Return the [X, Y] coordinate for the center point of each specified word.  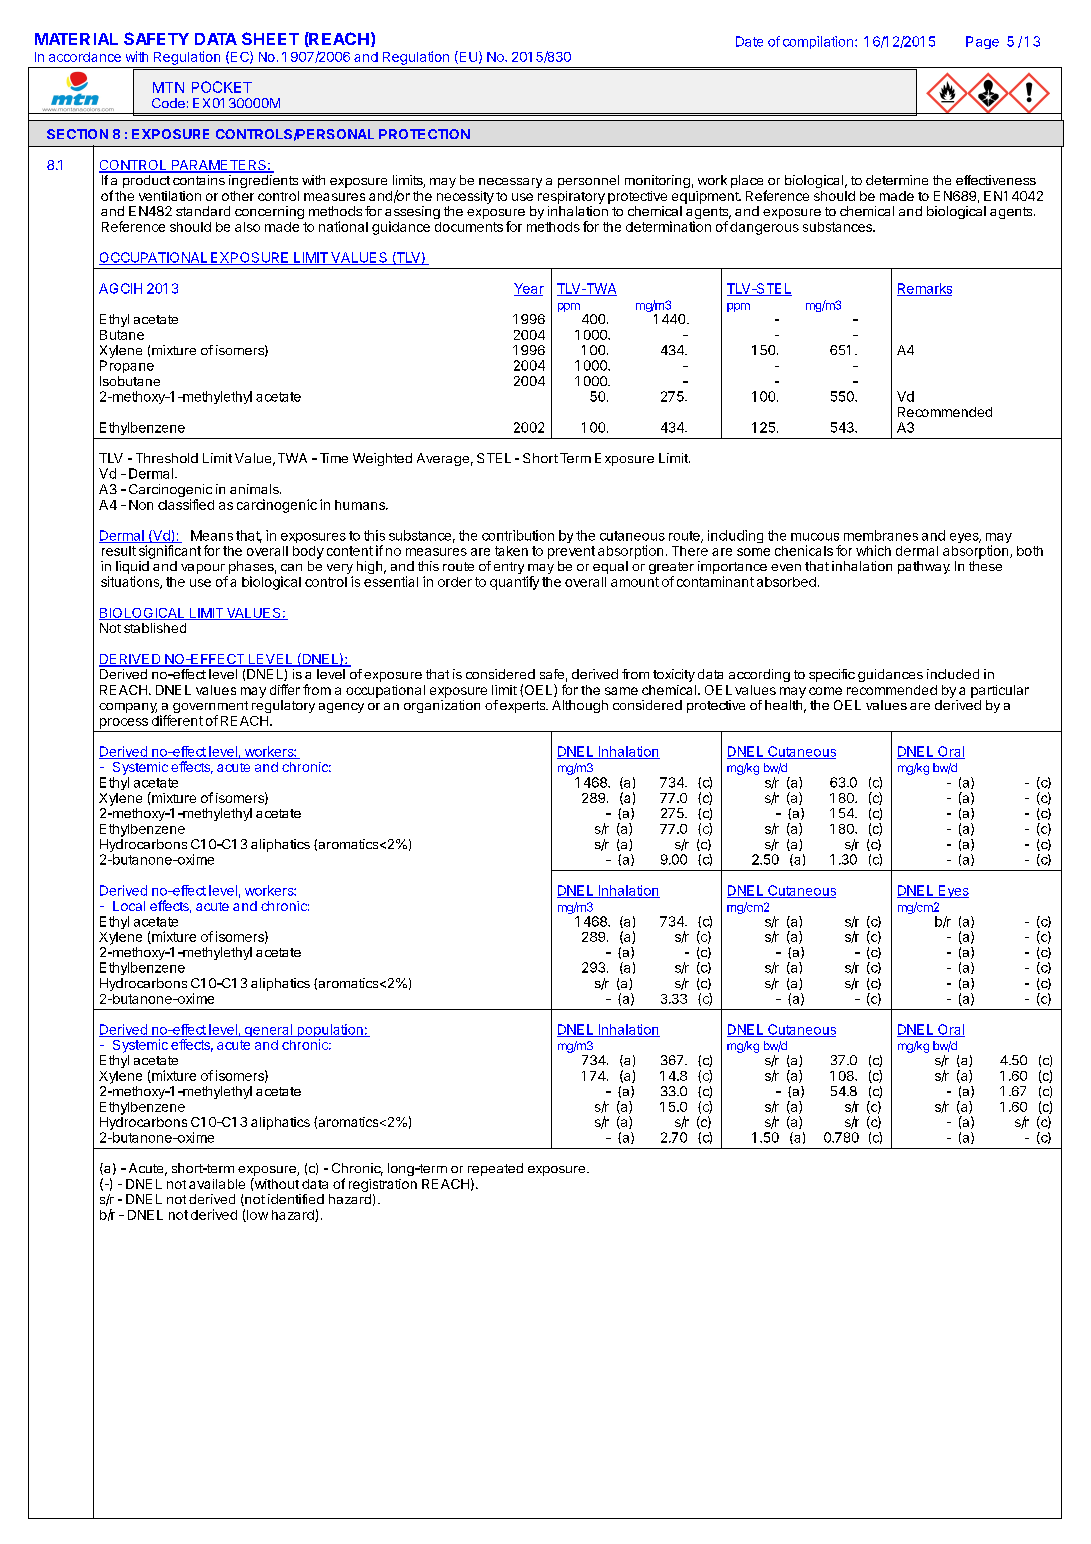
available [217, 1184]
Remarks [924, 289]
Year [529, 289]
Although [580, 706]
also [247, 227]
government [210, 708]
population [330, 1032]
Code [168, 103]
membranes [881, 535]
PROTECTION [424, 134]
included [953, 674]
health [783, 705]
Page [982, 42]
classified [186, 504]
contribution [518, 535]
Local [129, 906]
